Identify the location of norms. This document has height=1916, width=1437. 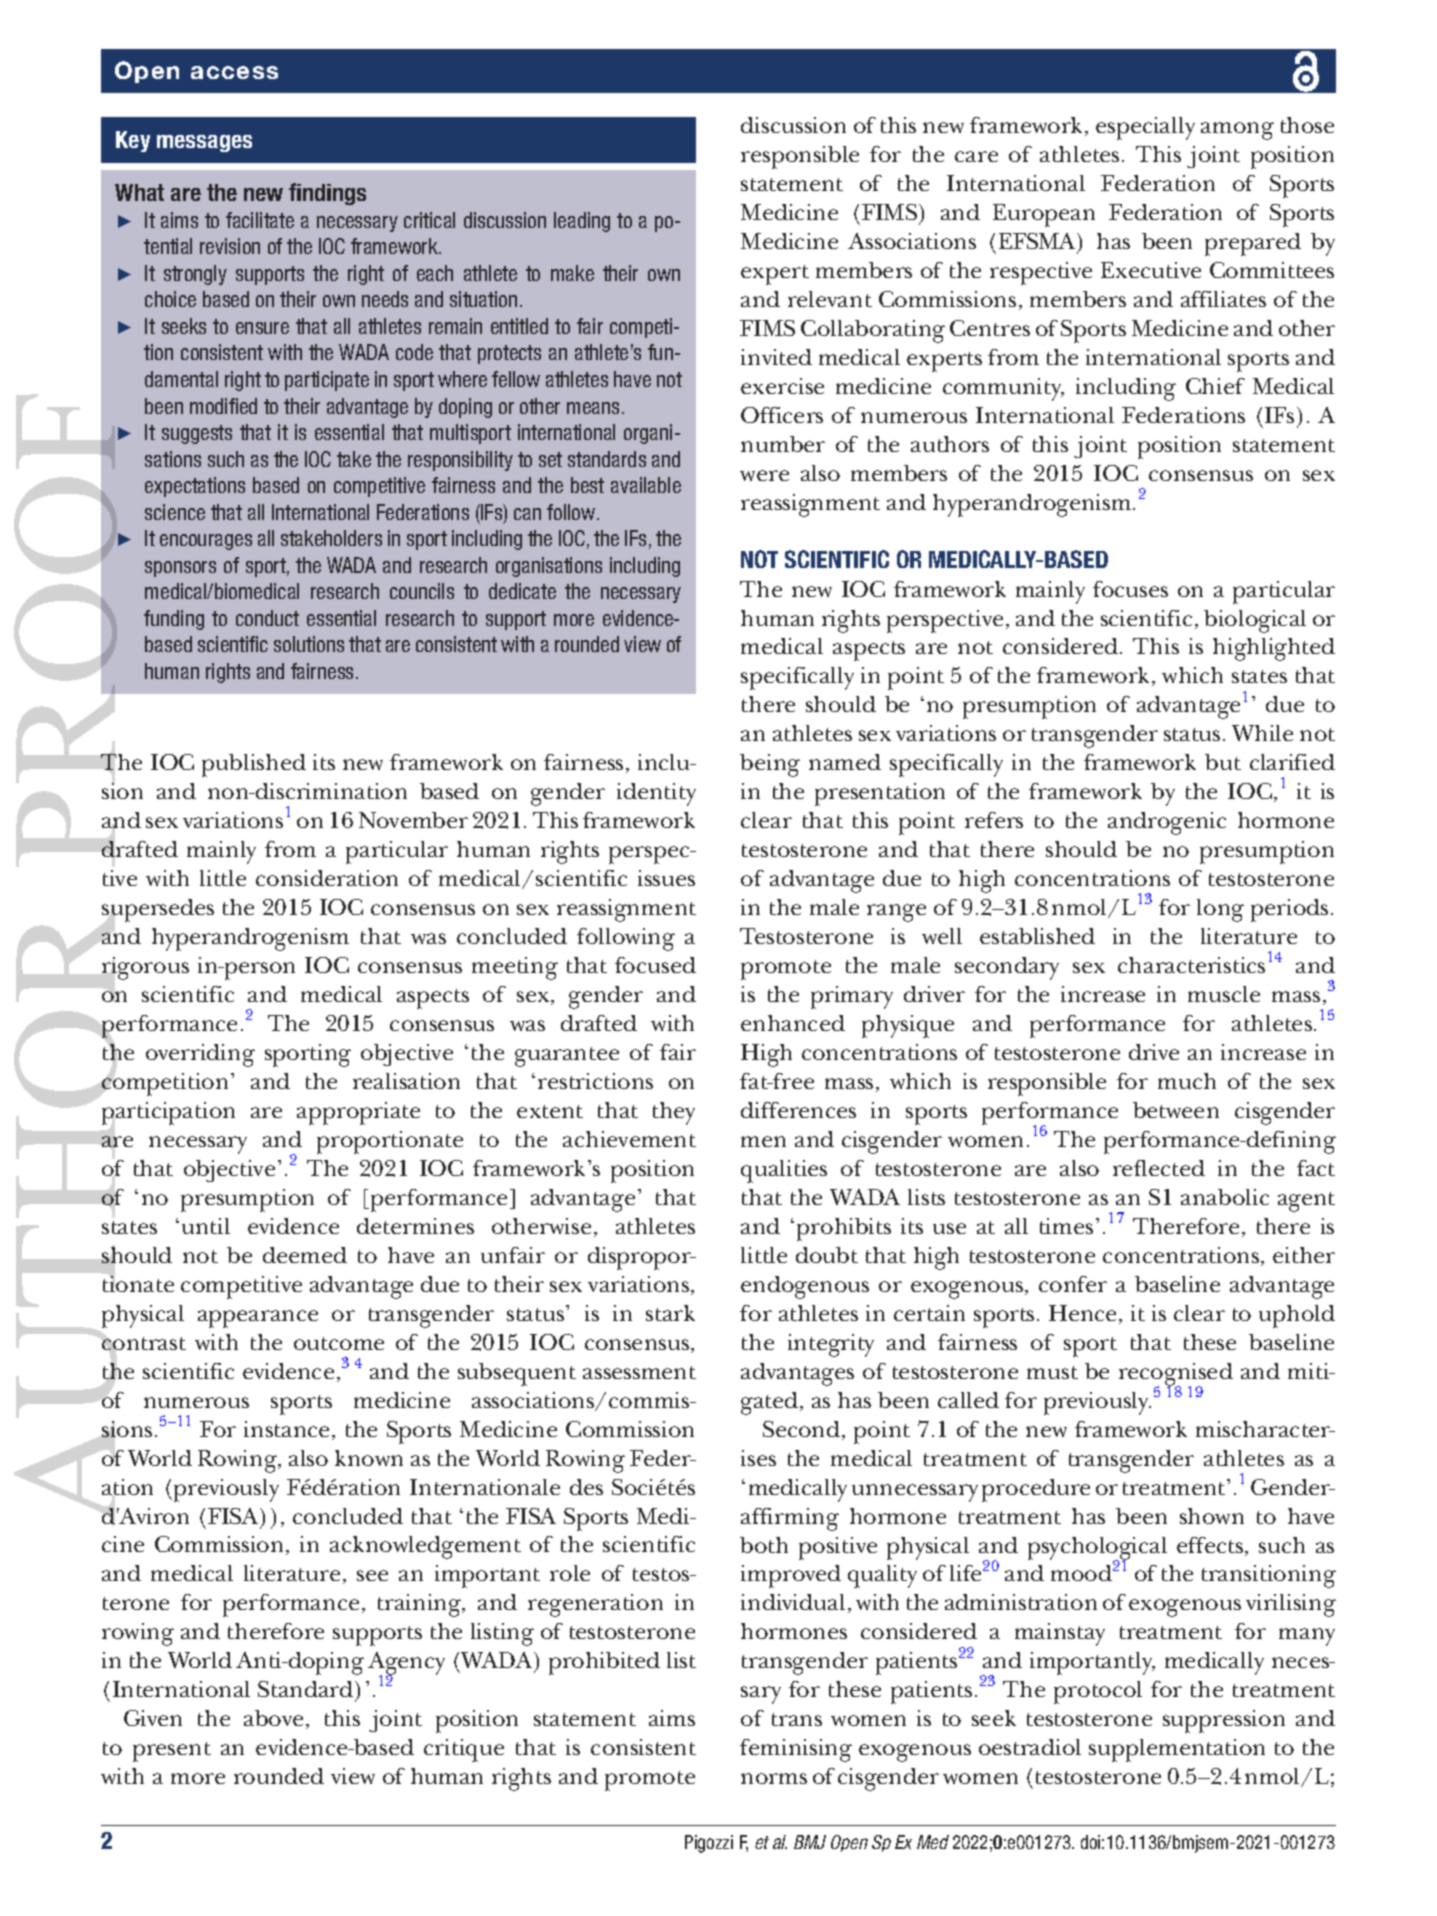
(774, 1778).
